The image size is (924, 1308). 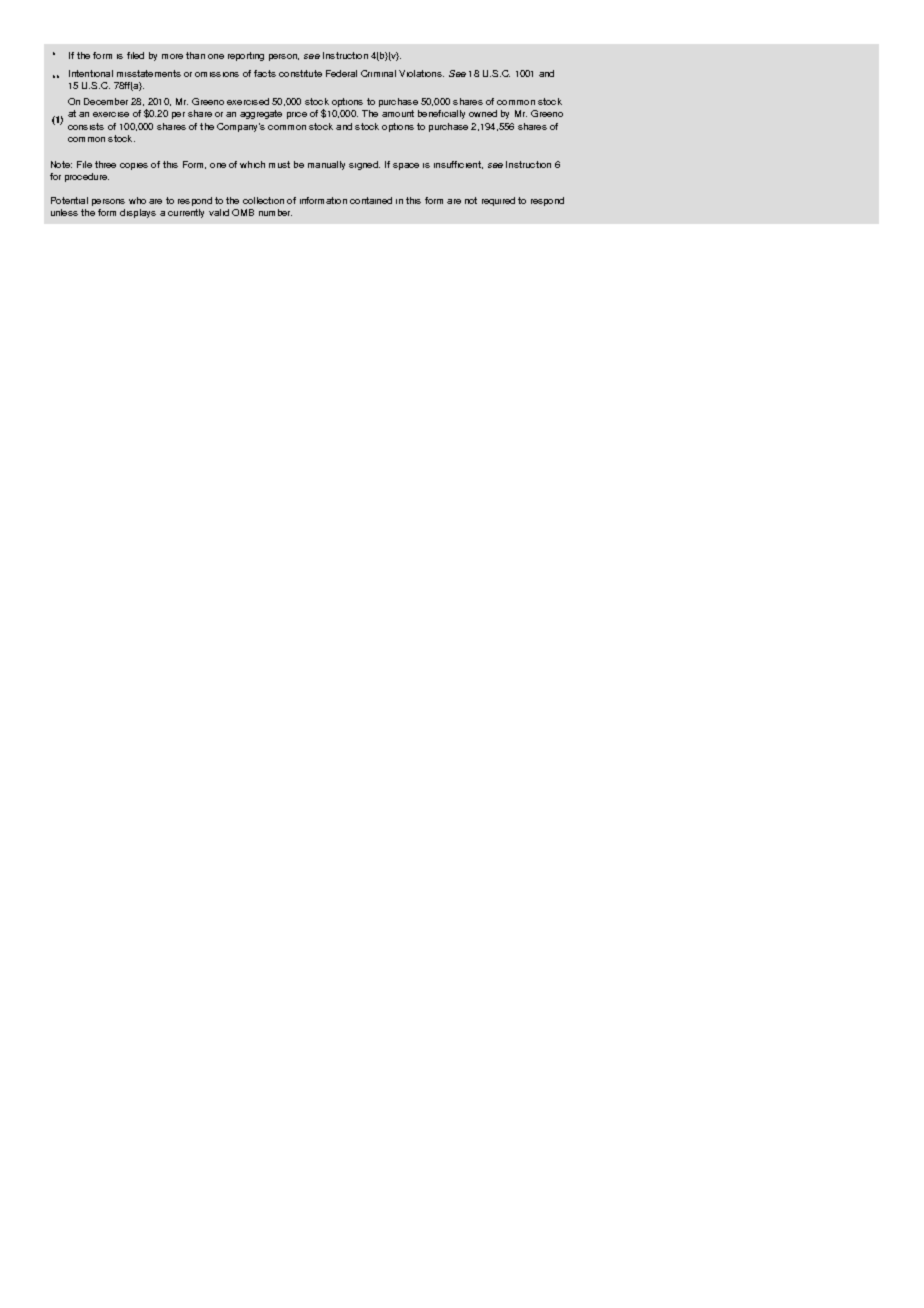 What do you see at coordinates (86, 126) in the image?
I see `consists` at bounding box center [86, 126].
